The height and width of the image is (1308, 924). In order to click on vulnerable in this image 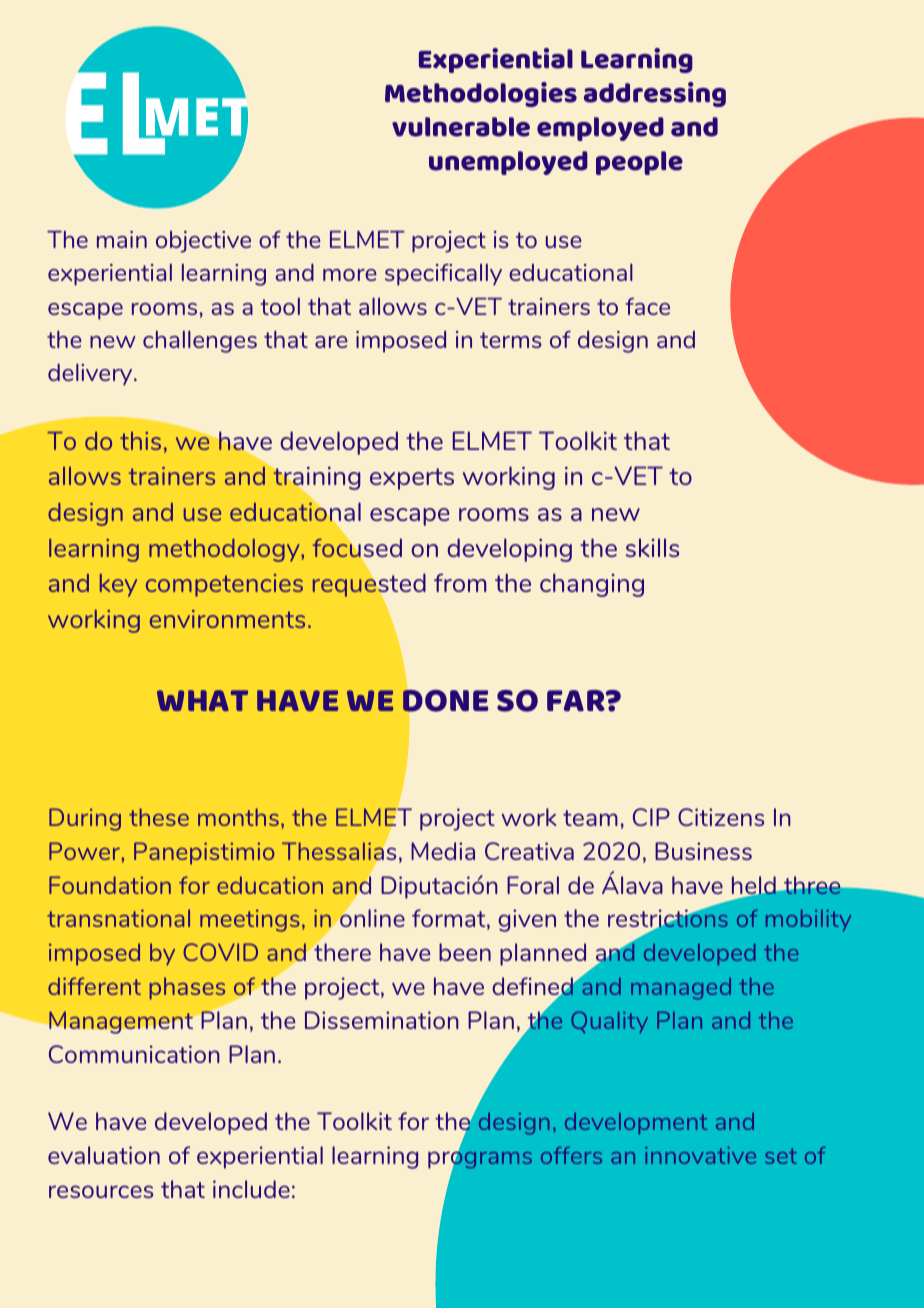, I will do `click(461, 127)`.
